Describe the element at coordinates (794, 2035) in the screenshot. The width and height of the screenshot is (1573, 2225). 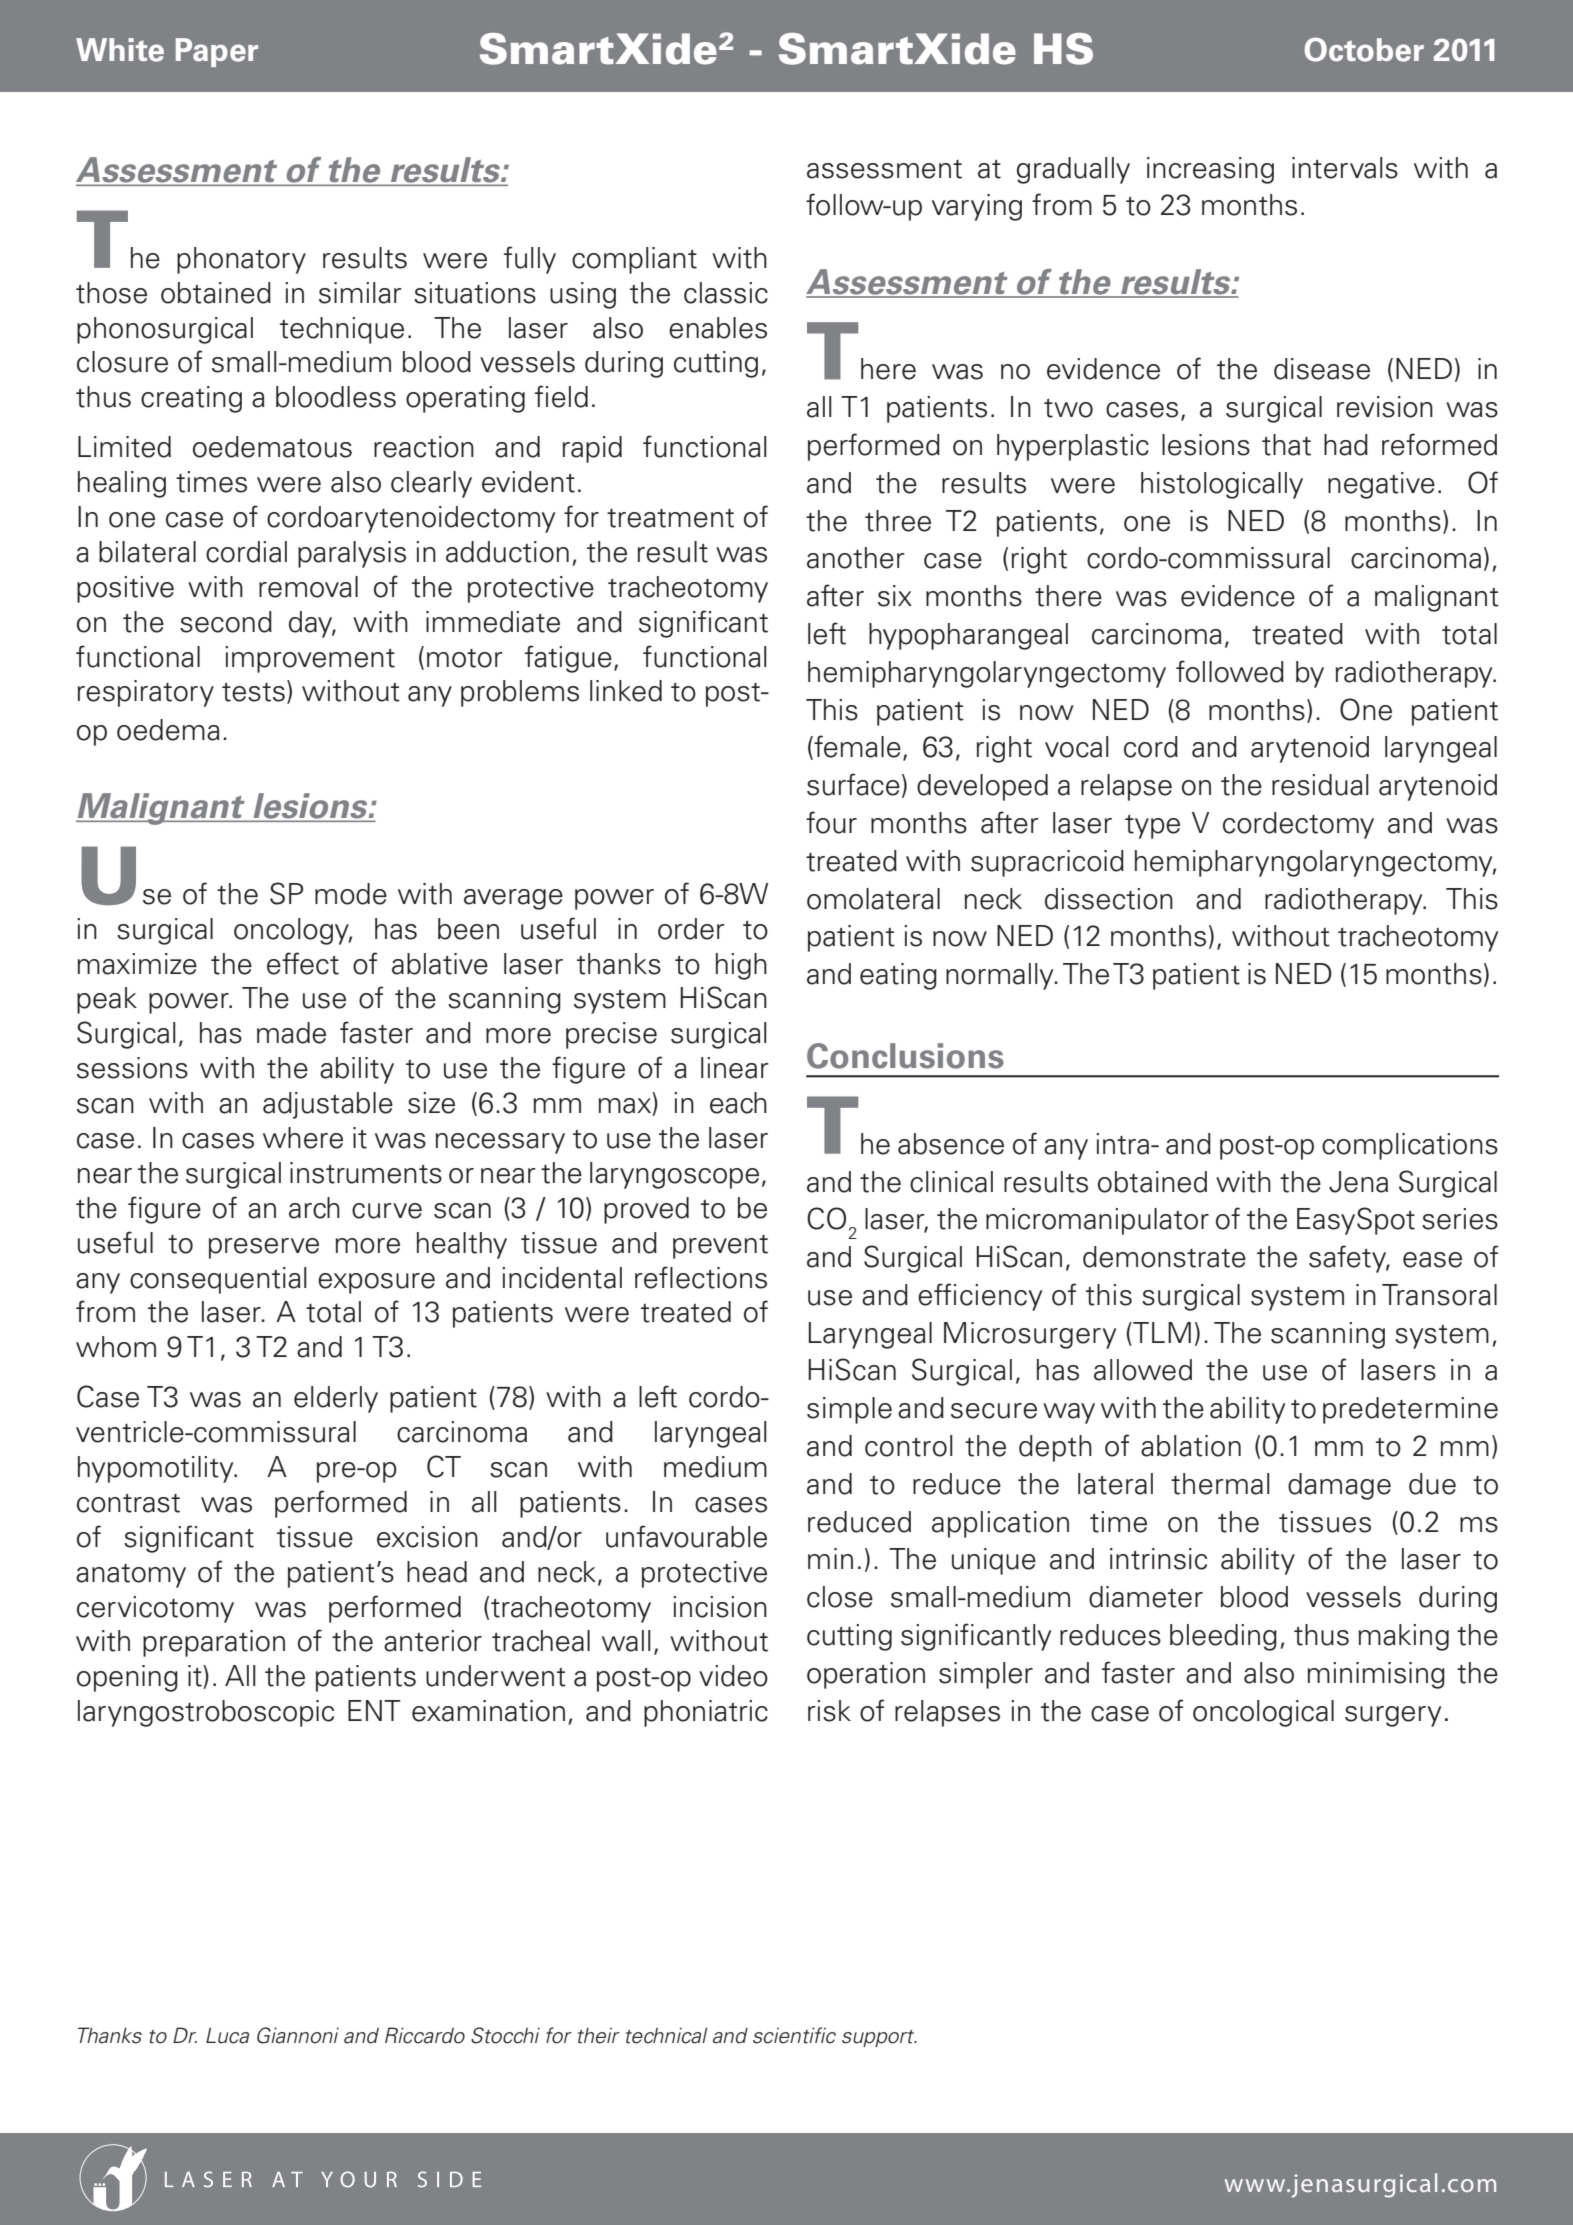
I see `scientific` at that location.
